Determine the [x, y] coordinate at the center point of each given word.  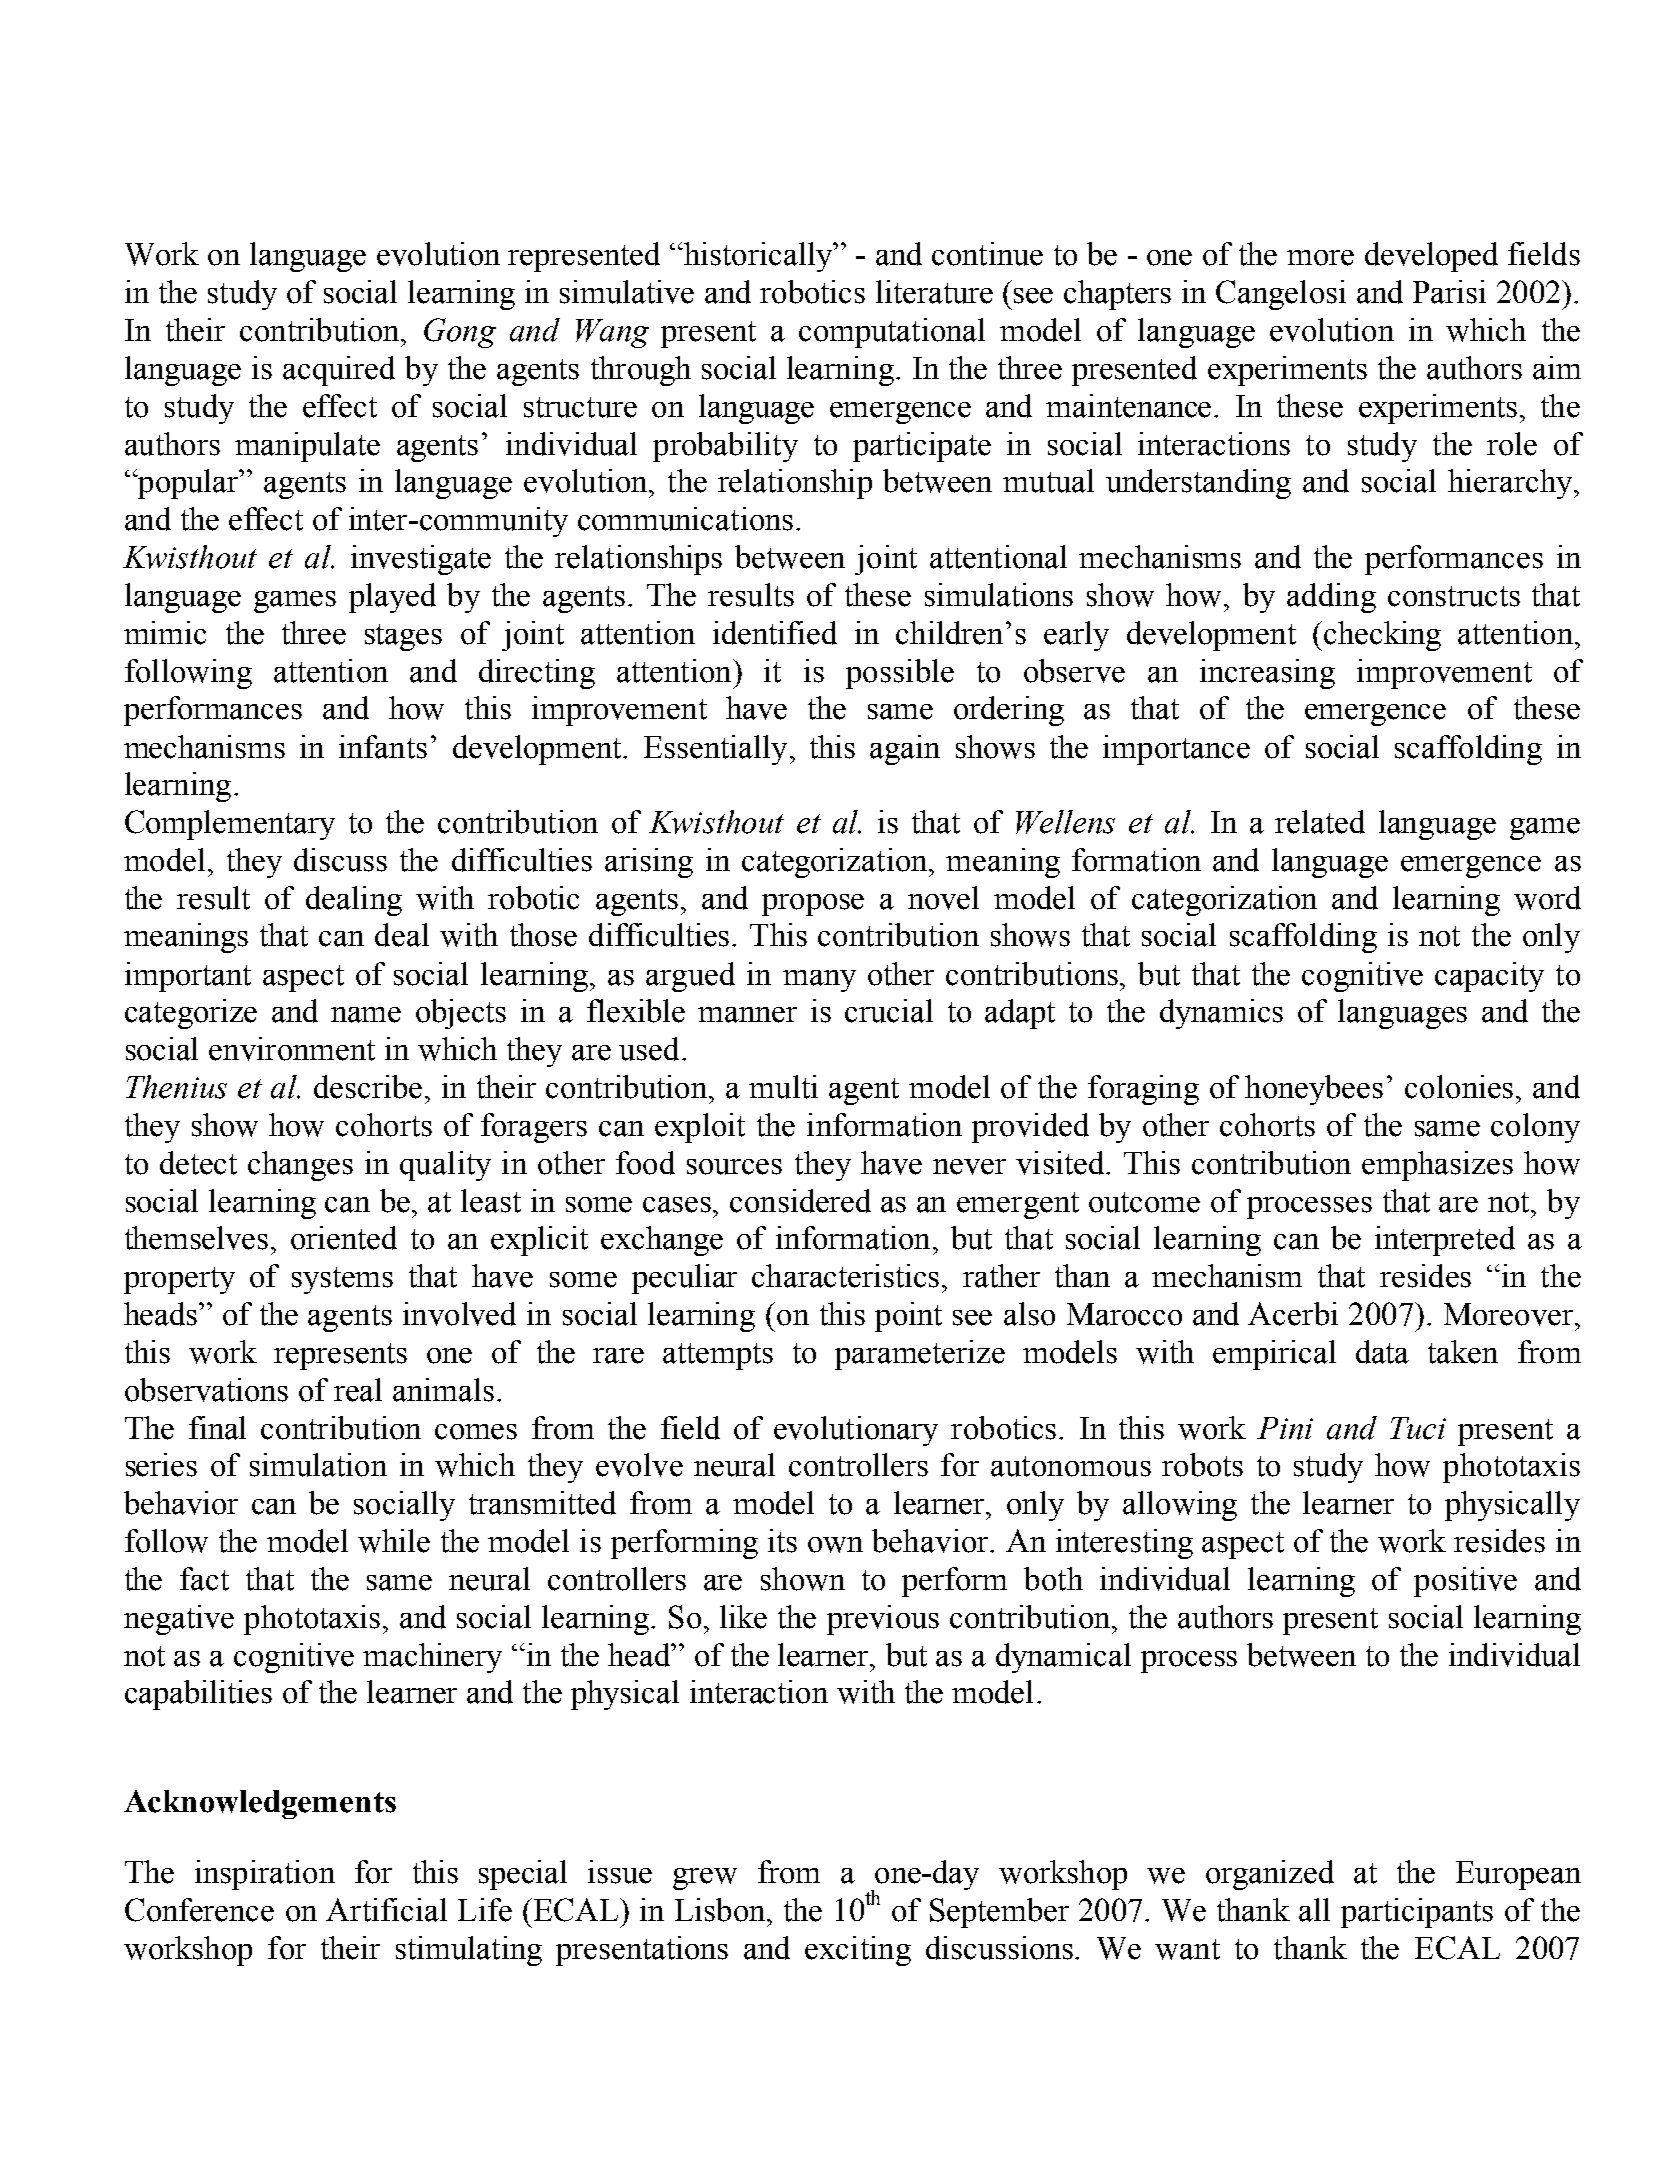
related [1320, 822]
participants [1417, 1913]
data [1382, 1352]
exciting [858, 1951]
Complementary [230, 825]
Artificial [386, 1910]
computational [892, 333]
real [358, 1390]
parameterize [920, 1355]
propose [813, 905]
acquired [339, 371]
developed [1431, 257]
